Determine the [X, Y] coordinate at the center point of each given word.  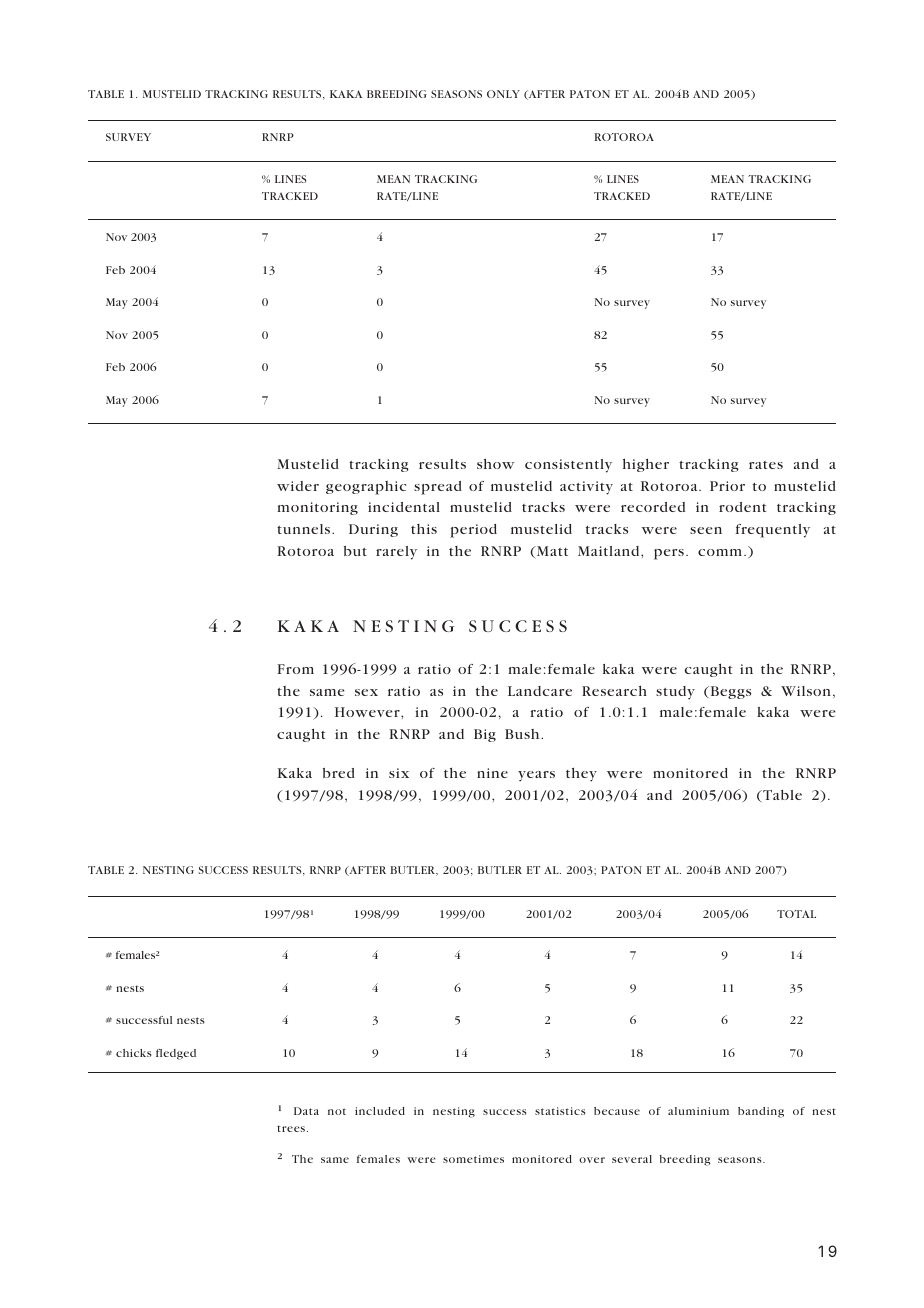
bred [339, 773]
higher [646, 465]
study [675, 693]
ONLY [503, 94]
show [495, 464]
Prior [727, 486]
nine [492, 773]
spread [438, 488]
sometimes [473, 1159]
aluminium [698, 1111]
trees [292, 1128]
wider [298, 486]
